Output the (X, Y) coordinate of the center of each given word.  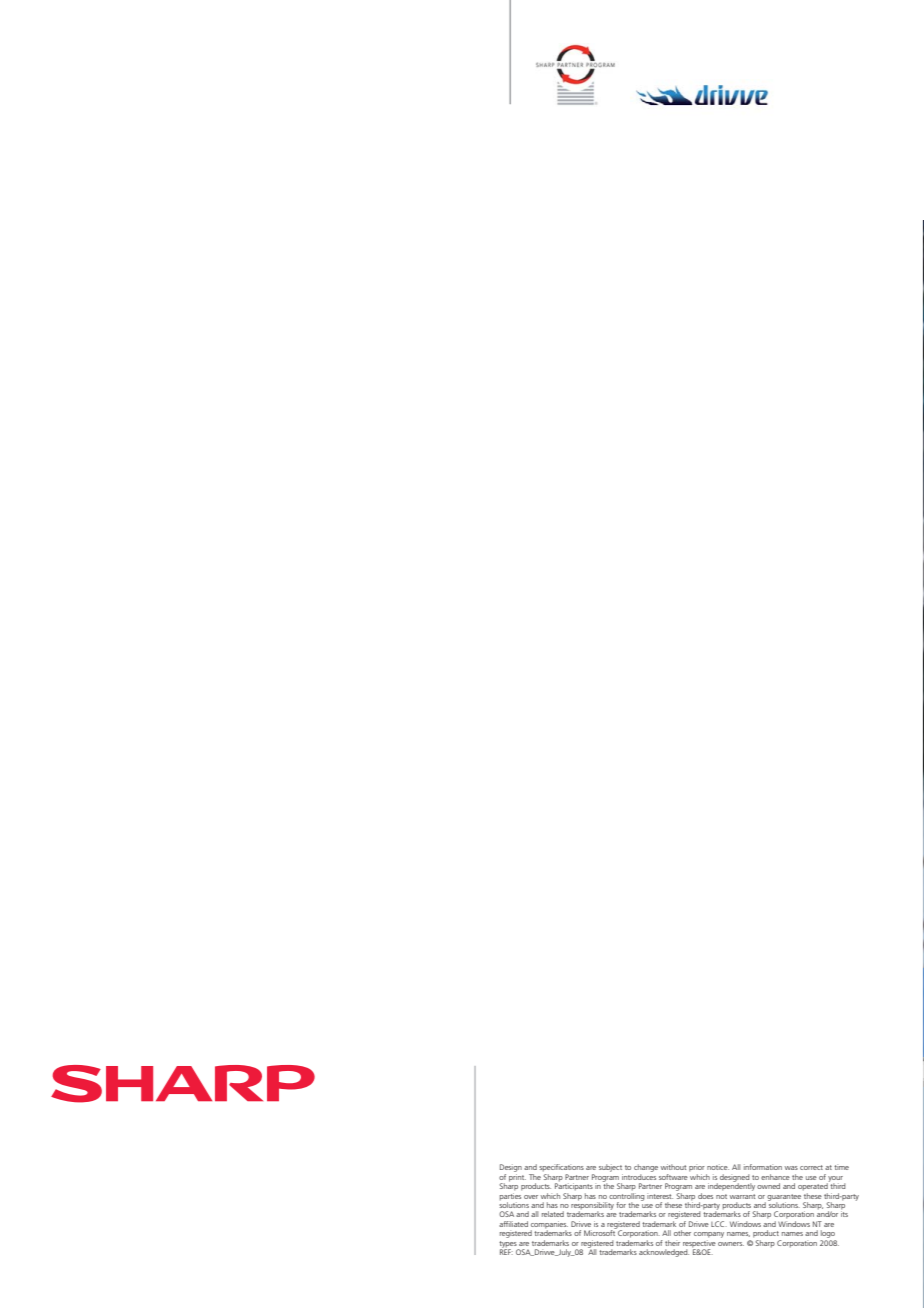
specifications (561, 1169)
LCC (719, 1224)
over (531, 1197)
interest (660, 1196)
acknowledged (664, 1253)
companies (549, 1226)
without (673, 1167)
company (709, 1235)
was (791, 1168)
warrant (742, 1196)
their (672, 1243)
